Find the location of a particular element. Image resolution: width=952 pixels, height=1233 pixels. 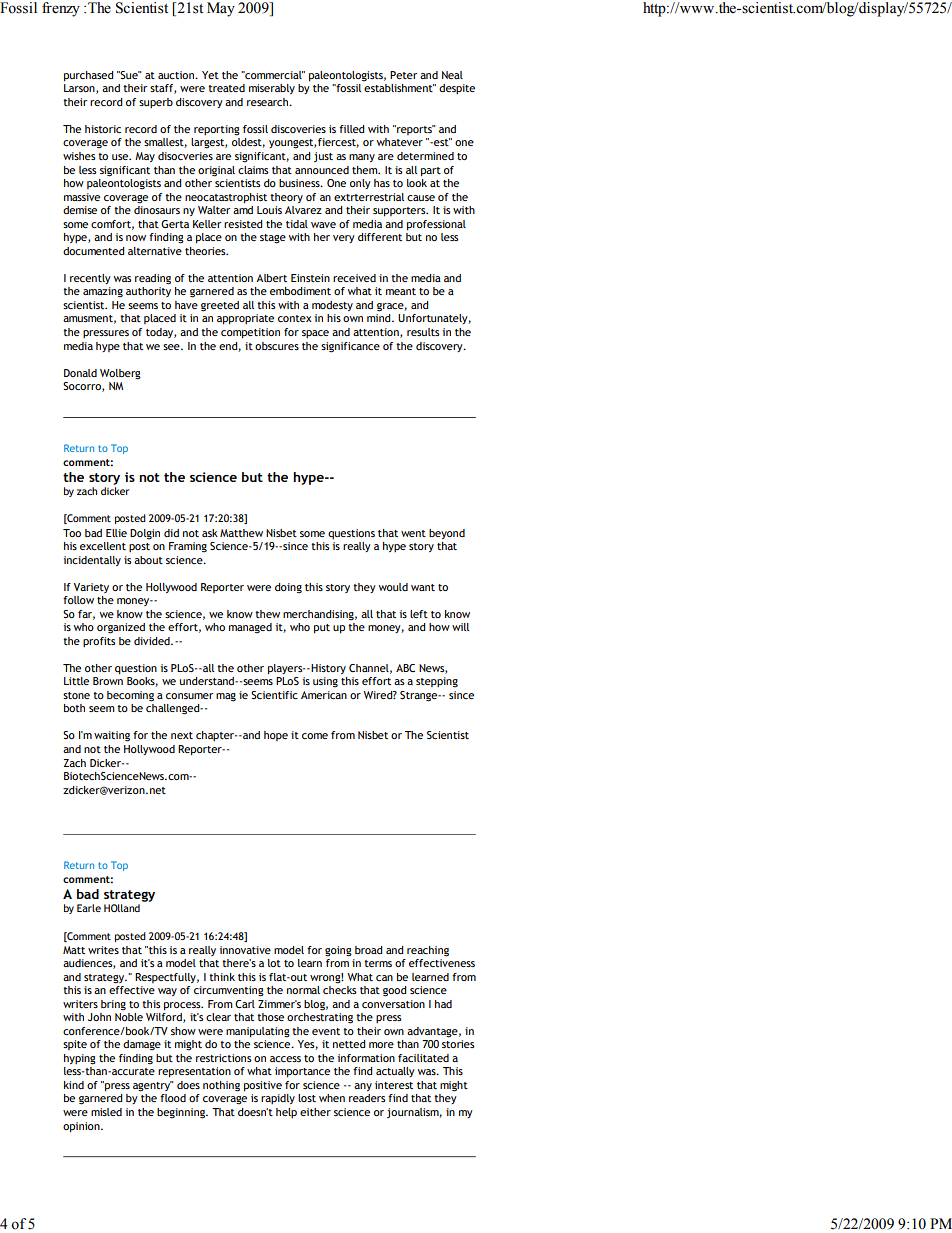

misled is located at coordinates (106, 1112).
